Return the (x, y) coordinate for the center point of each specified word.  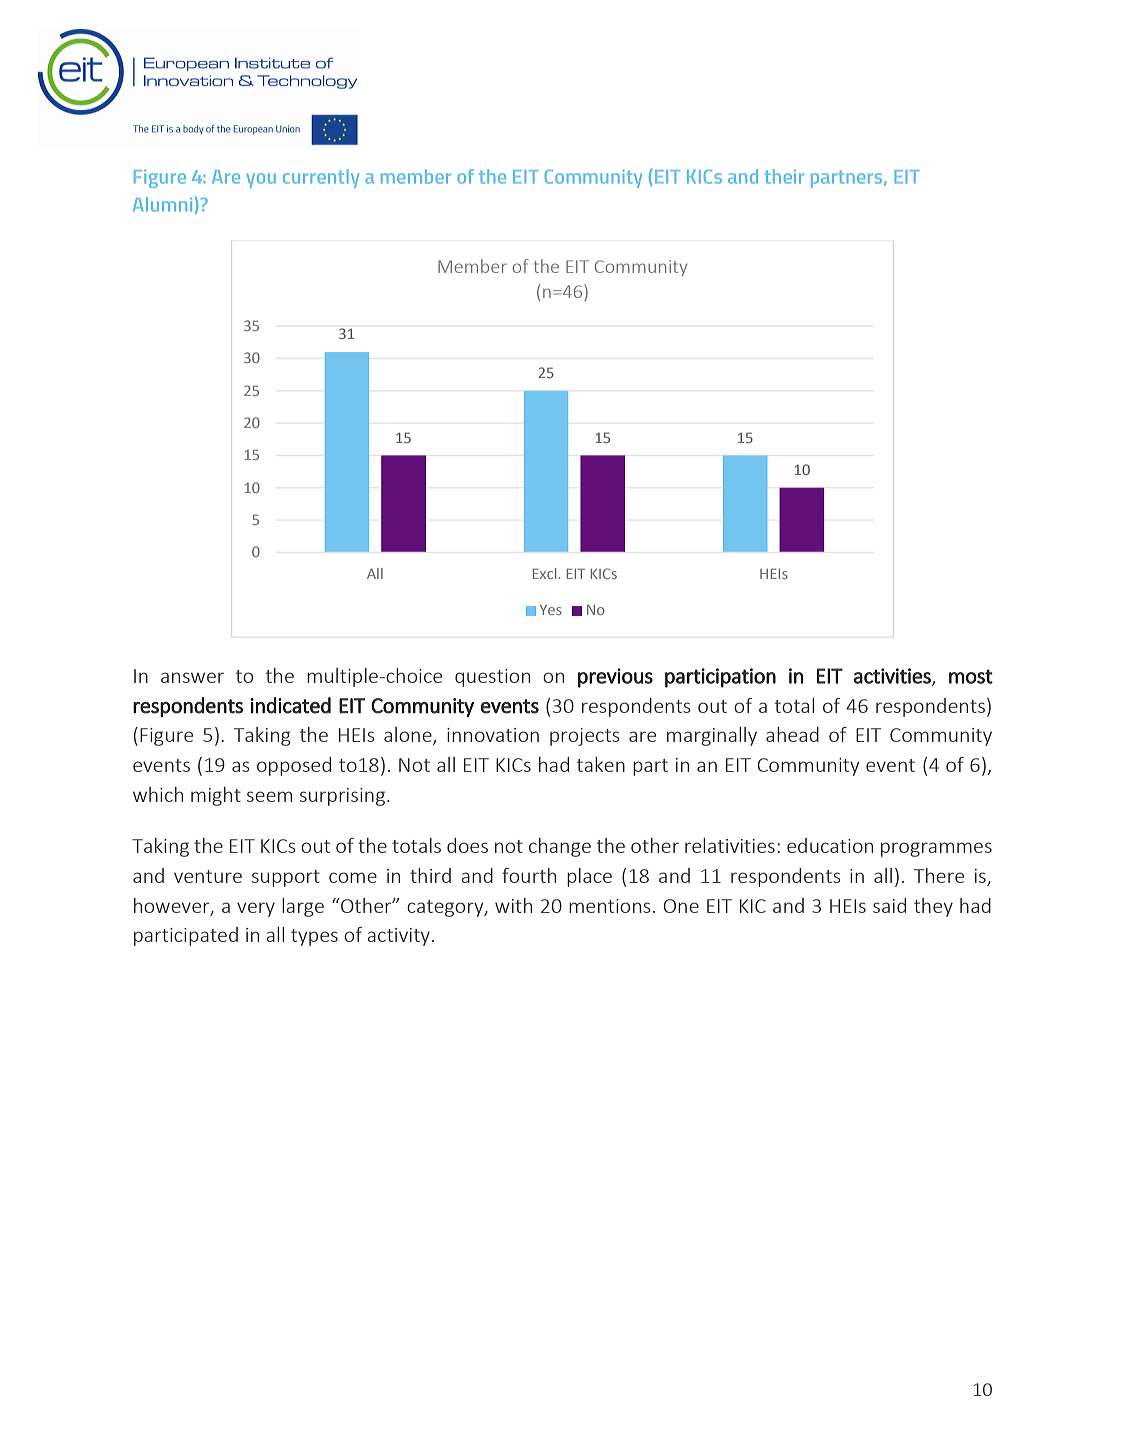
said (889, 905)
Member (472, 266)
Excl (546, 573)
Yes (551, 610)
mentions (610, 906)
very (256, 909)
